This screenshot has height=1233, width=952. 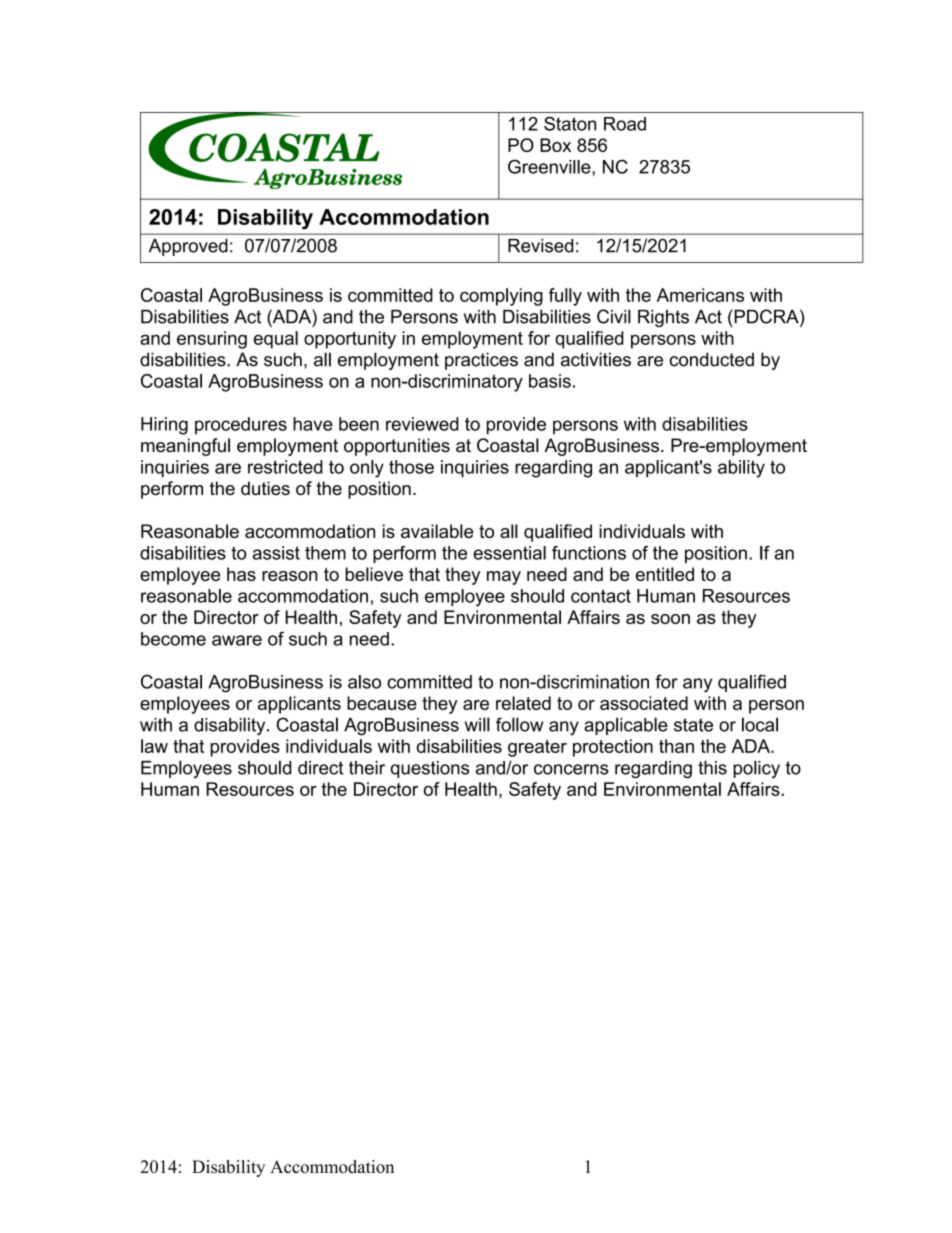 I want to click on available, so click(x=437, y=531).
